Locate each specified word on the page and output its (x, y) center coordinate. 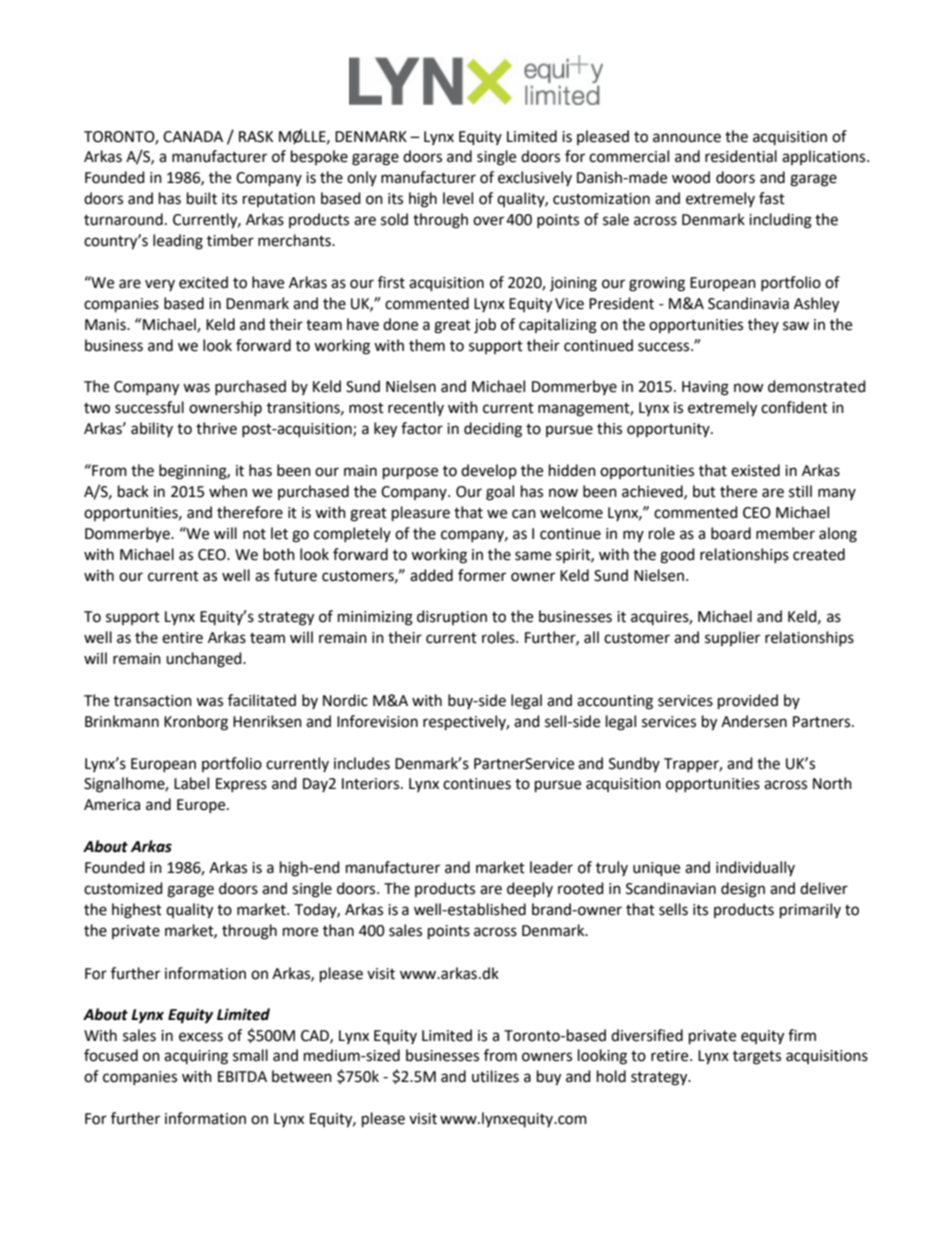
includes (362, 763)
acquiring (196, 1057)
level (458, 198)
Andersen (754, 721)
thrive (216, 428)
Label (191, 783)
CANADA (193, 137)
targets (757, 1058)
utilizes (495, 1076)
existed (755, 470)
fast (772, 198)
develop (489, 471)
